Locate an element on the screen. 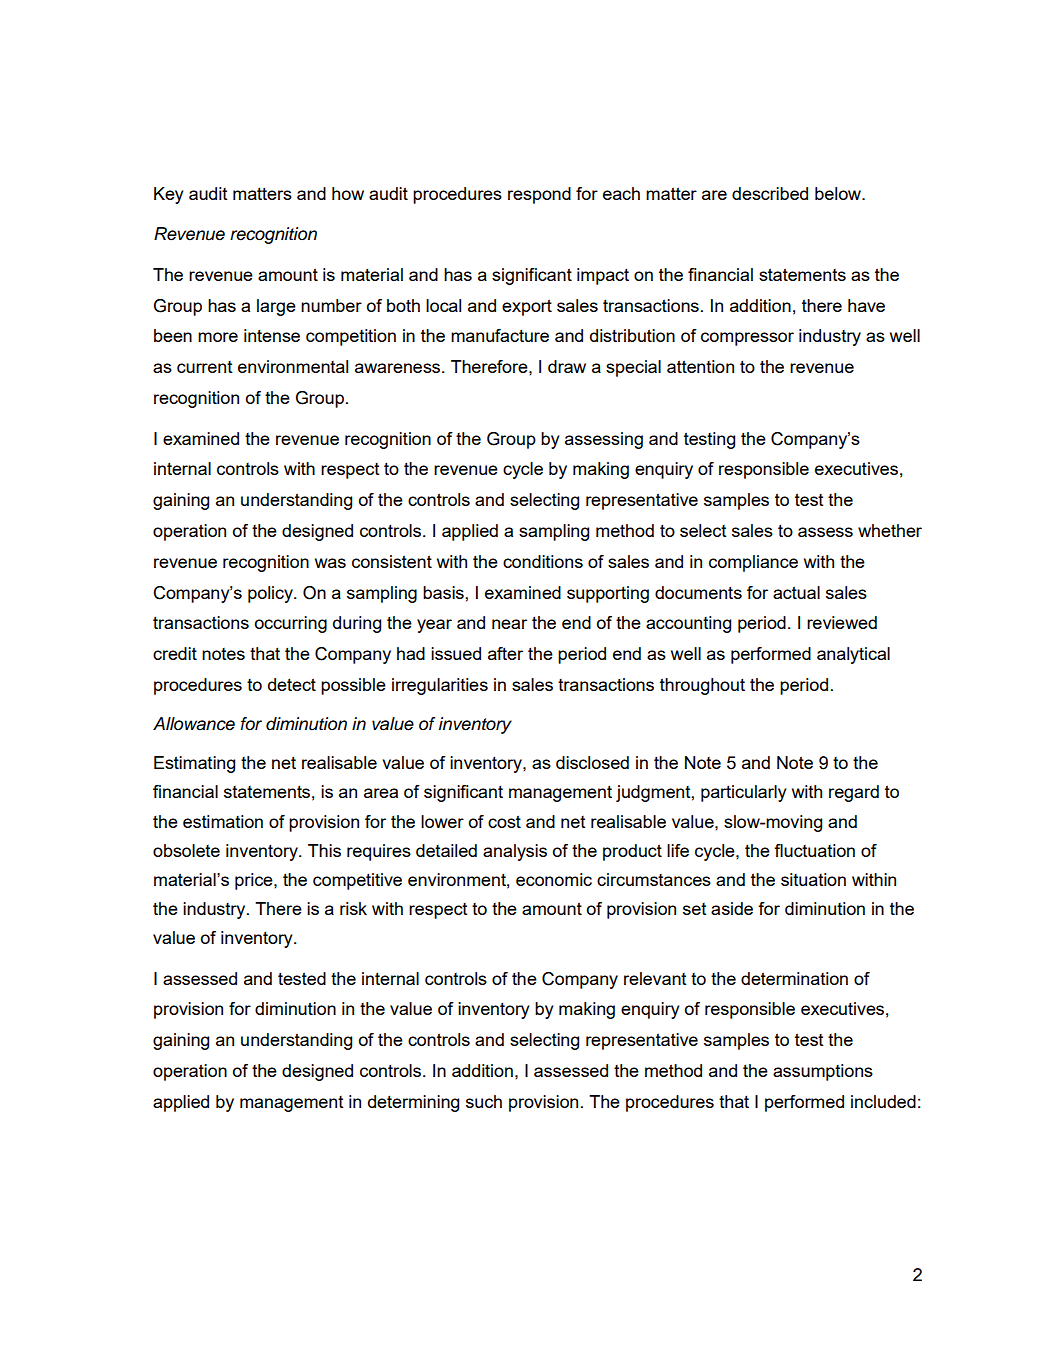  after is located at coordinates (505, 653).
